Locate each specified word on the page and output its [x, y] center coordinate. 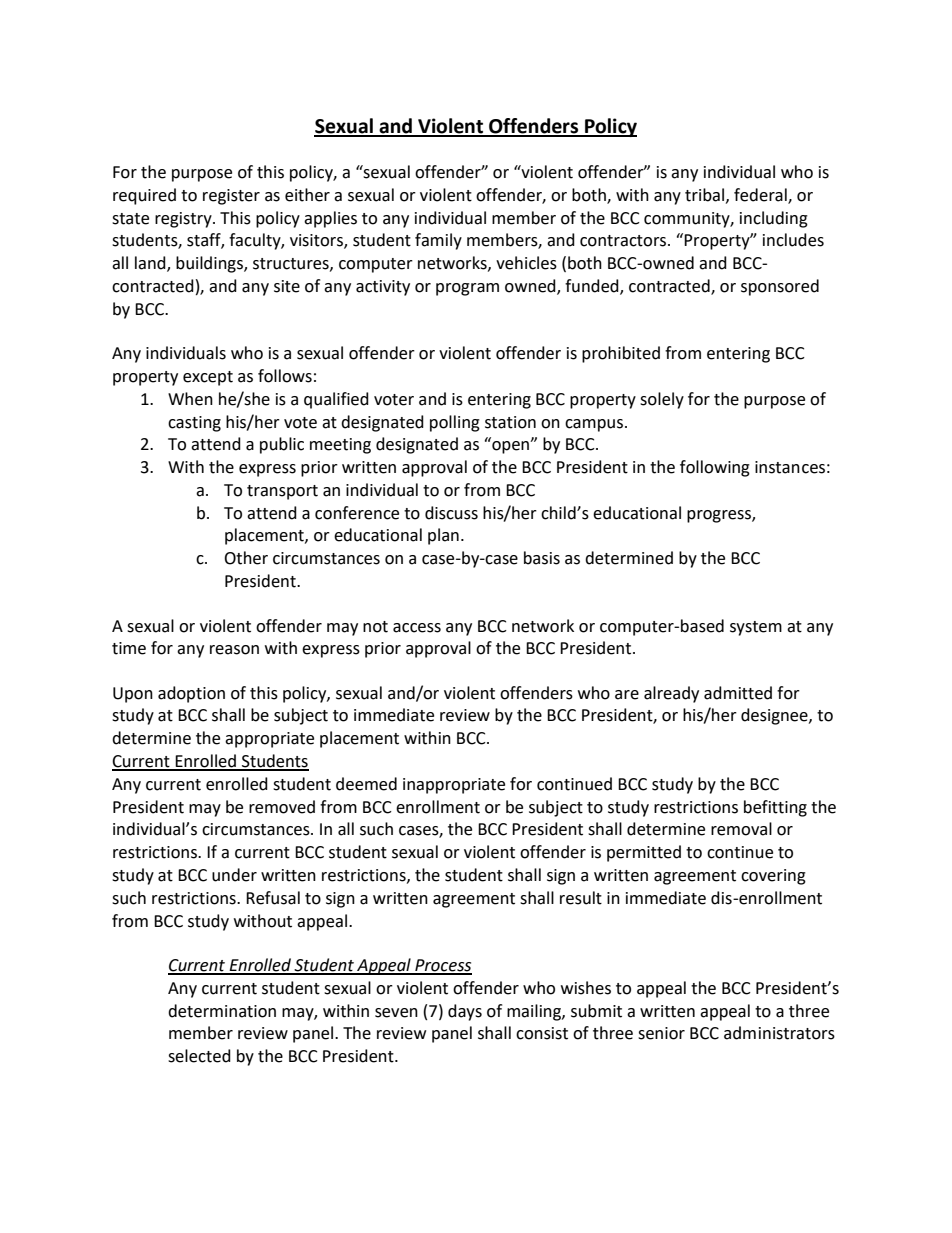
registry [184, 220]
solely [662, 400]
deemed [366, 784]
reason [234, 650]
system [756, 628]
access [417, 628]
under [234, 875]
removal [741, 829]
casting [194, 424]
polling [455, 423]
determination [222, 1011]
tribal [706, 195]
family [438, 241]
